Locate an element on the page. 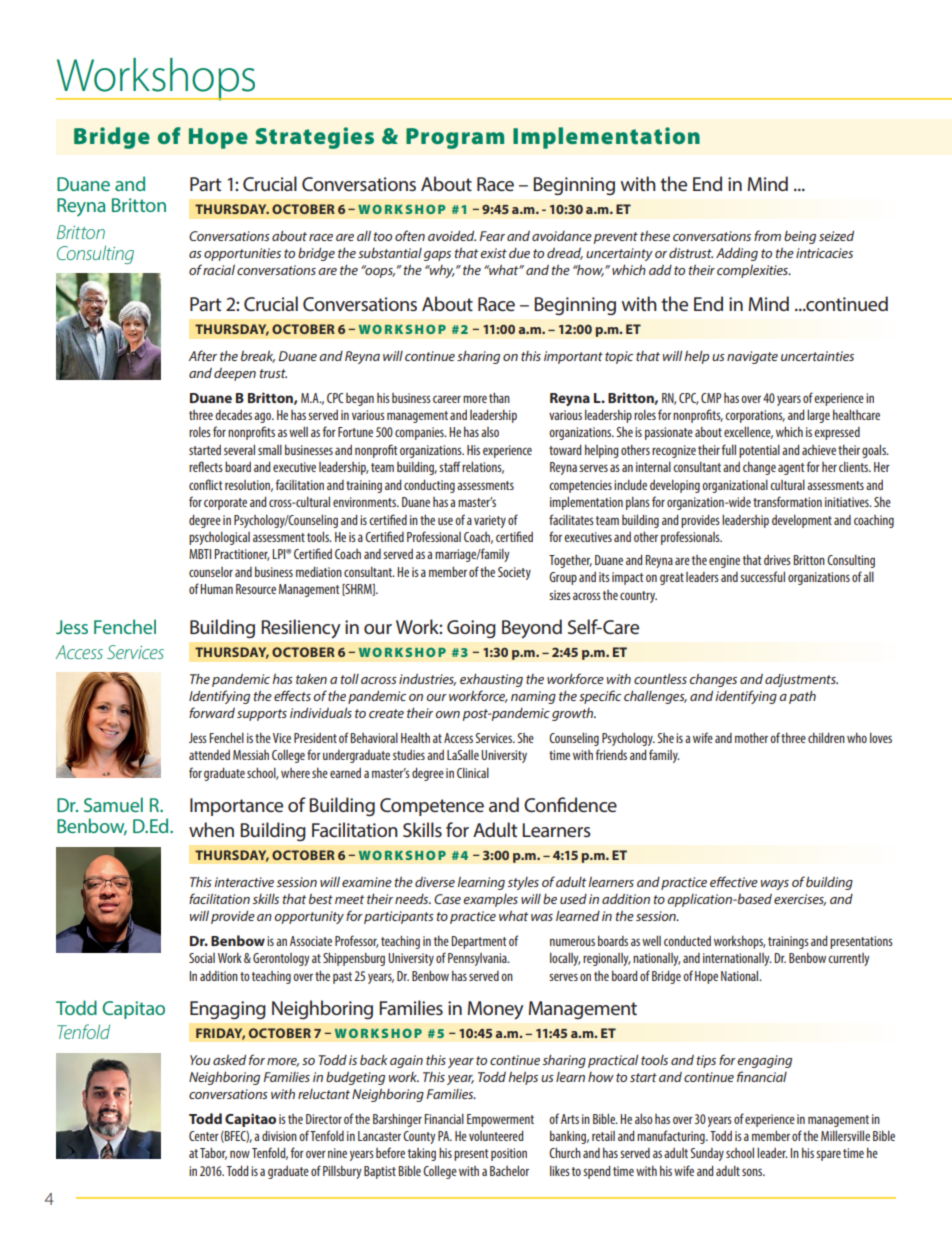  Strategies is located at coordinates (315, 138).
